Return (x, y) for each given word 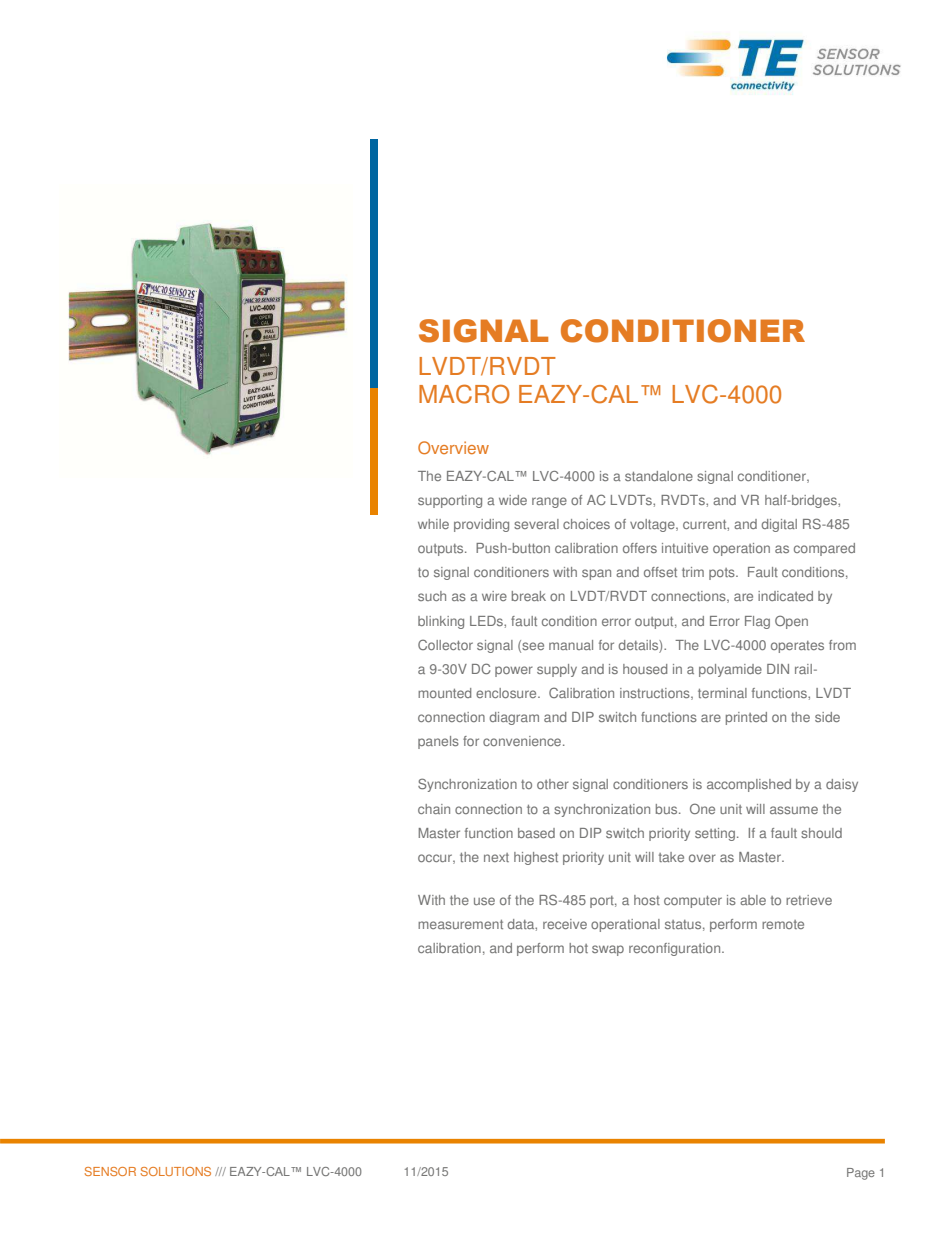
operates (797, 647)
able (753, 900)
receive (565, 924)
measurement (460, 924)
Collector (445, 644)
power (514, 671)
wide (513, 500)
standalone (659, 476)
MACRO (464, 394)
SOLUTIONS (176, 1171)
